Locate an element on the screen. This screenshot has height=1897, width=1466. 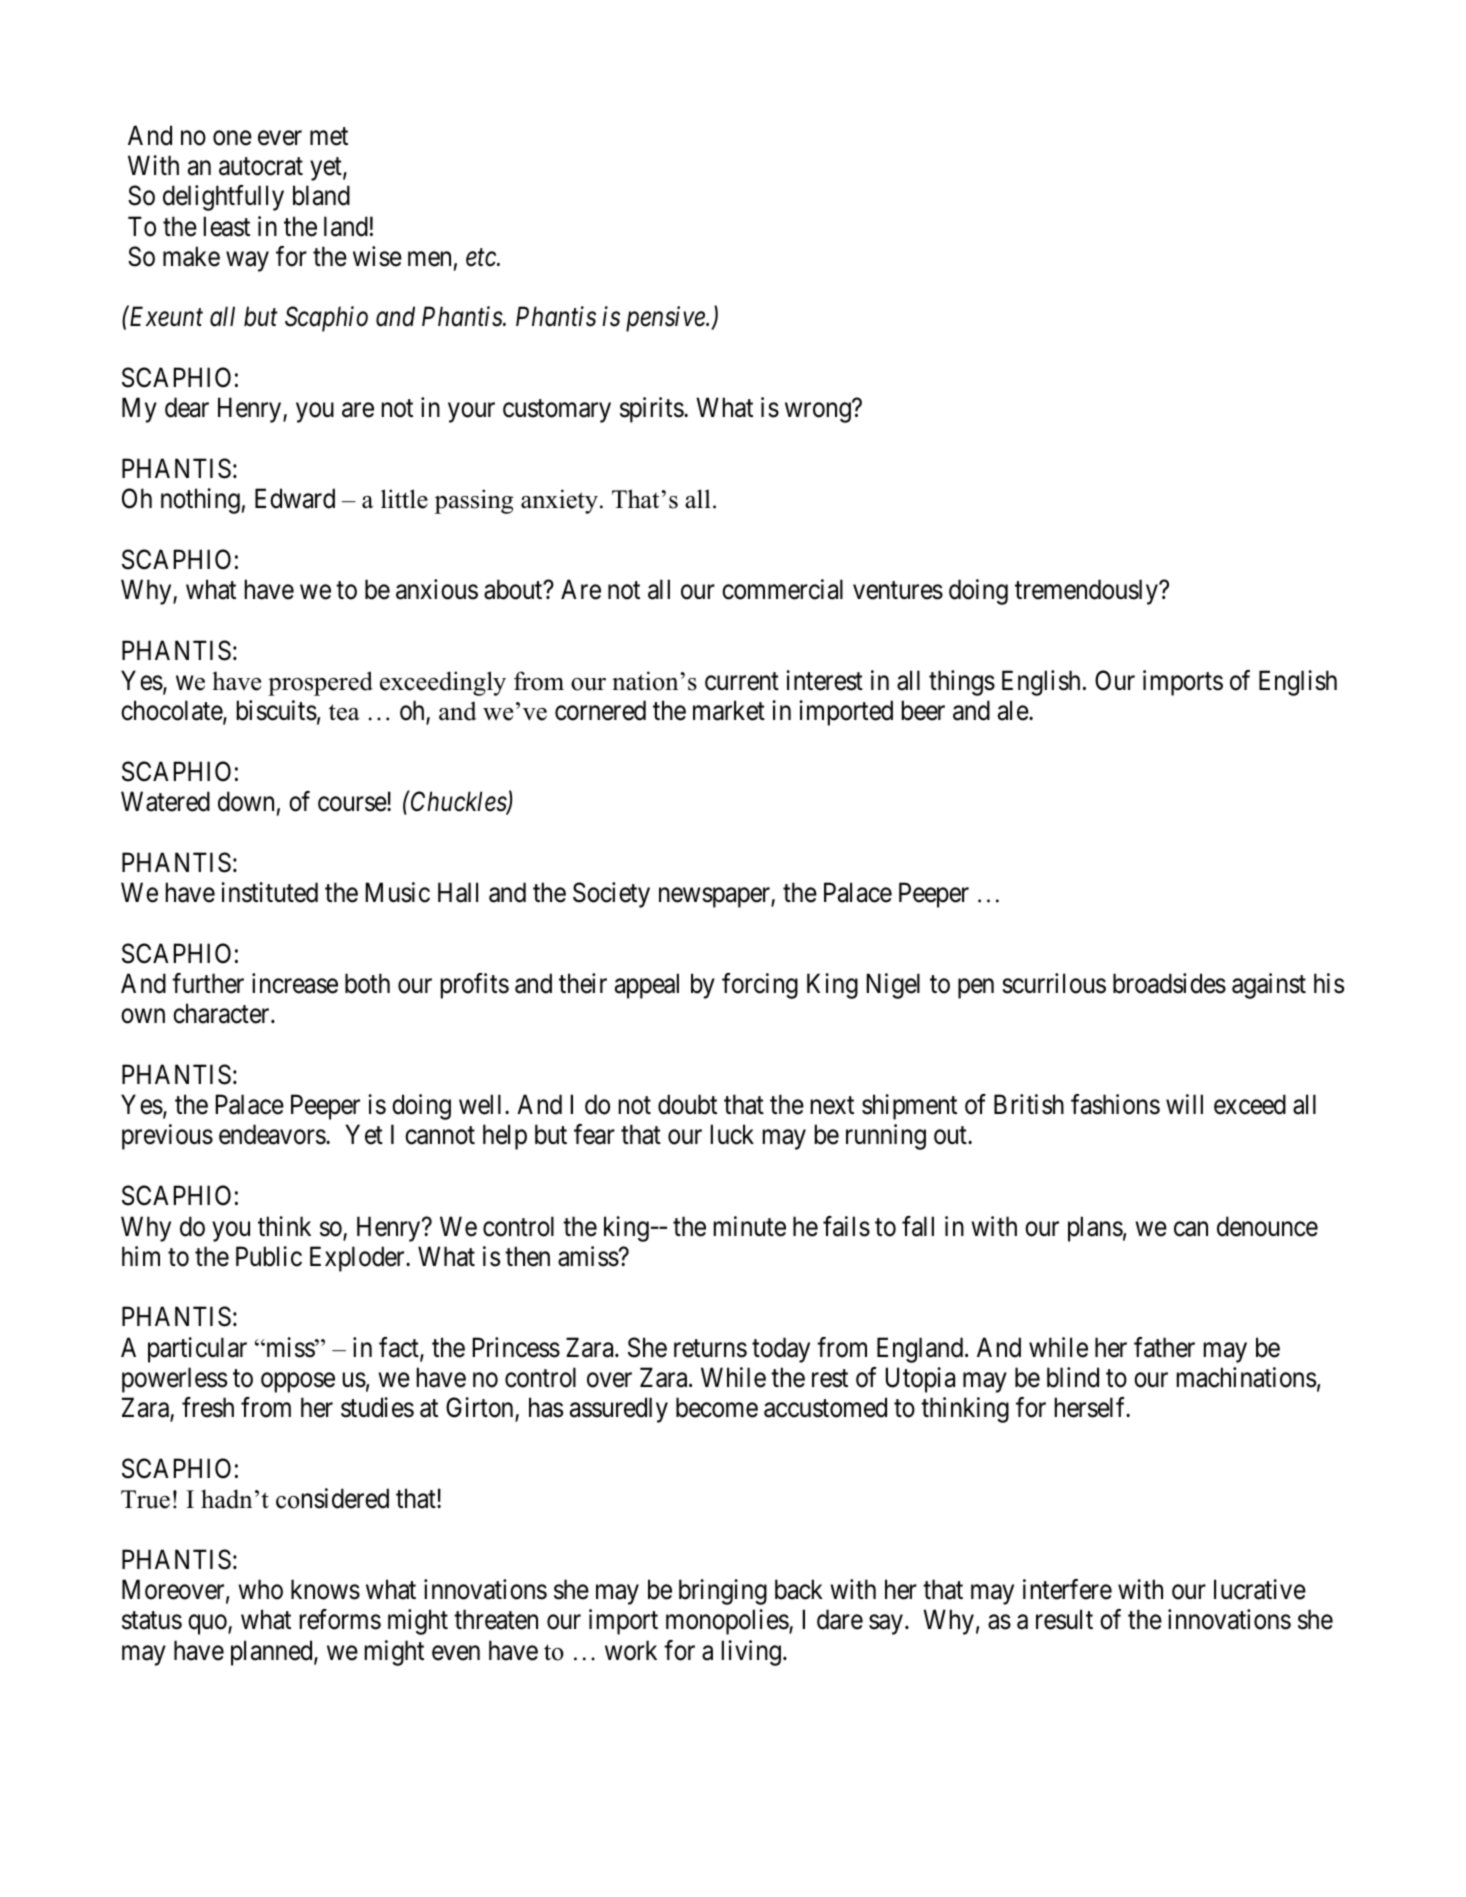
Edward is located at coordinates (295, 498).
